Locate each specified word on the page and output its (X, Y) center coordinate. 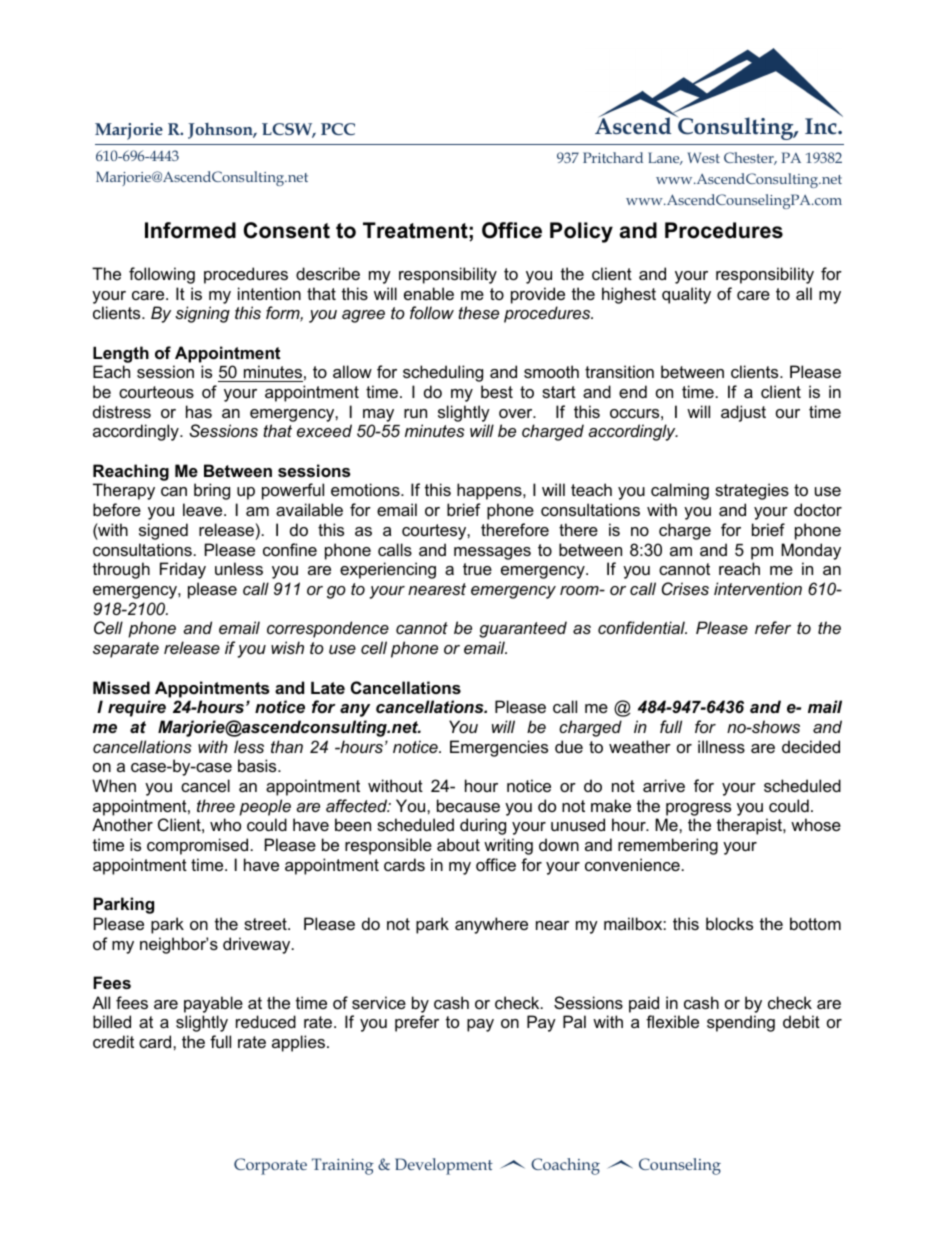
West (703, 157)
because (468, 805)
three (216, 805)
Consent (286, 230)
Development (444, 1166)
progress (698, 809)
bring (212, 491)
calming (680, 491)
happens (490, 491)
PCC (338, 129)
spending (741, 1023)
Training (343, 1166)
